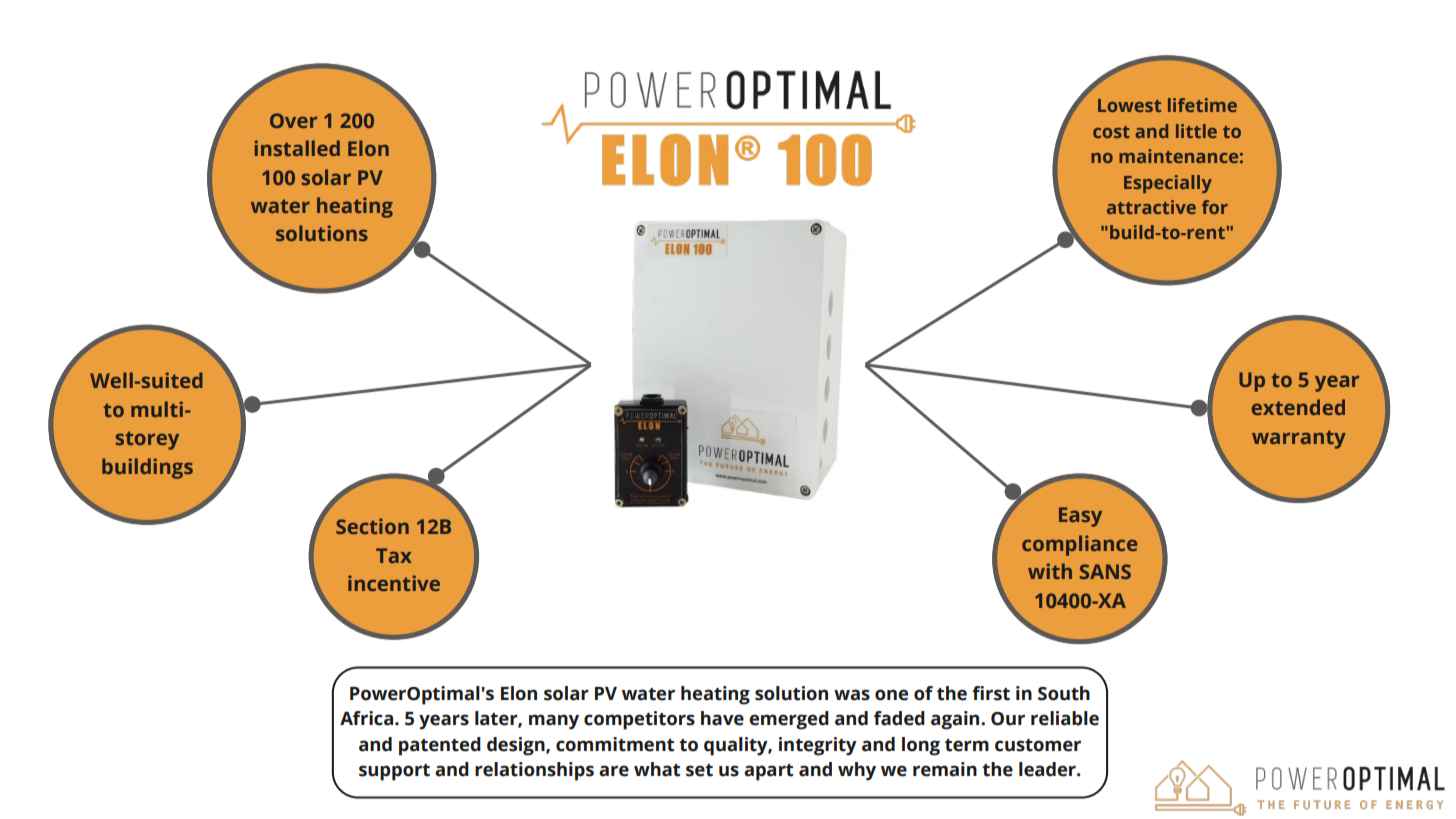  Describe the element at coordinates (293, 120) in the screenshot. I see `Over` at that location.
